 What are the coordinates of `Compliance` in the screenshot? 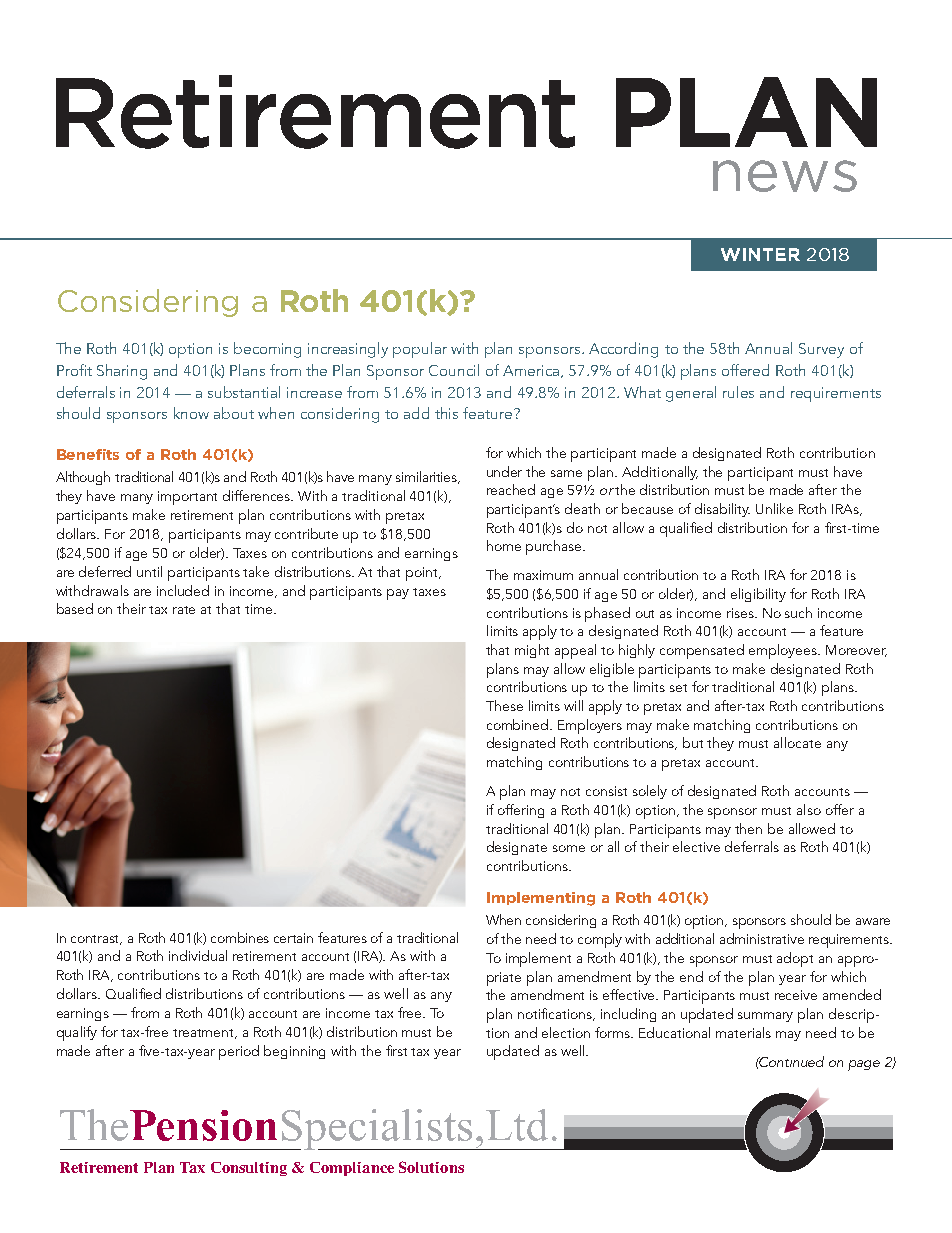 It's located at (352, 1169).
